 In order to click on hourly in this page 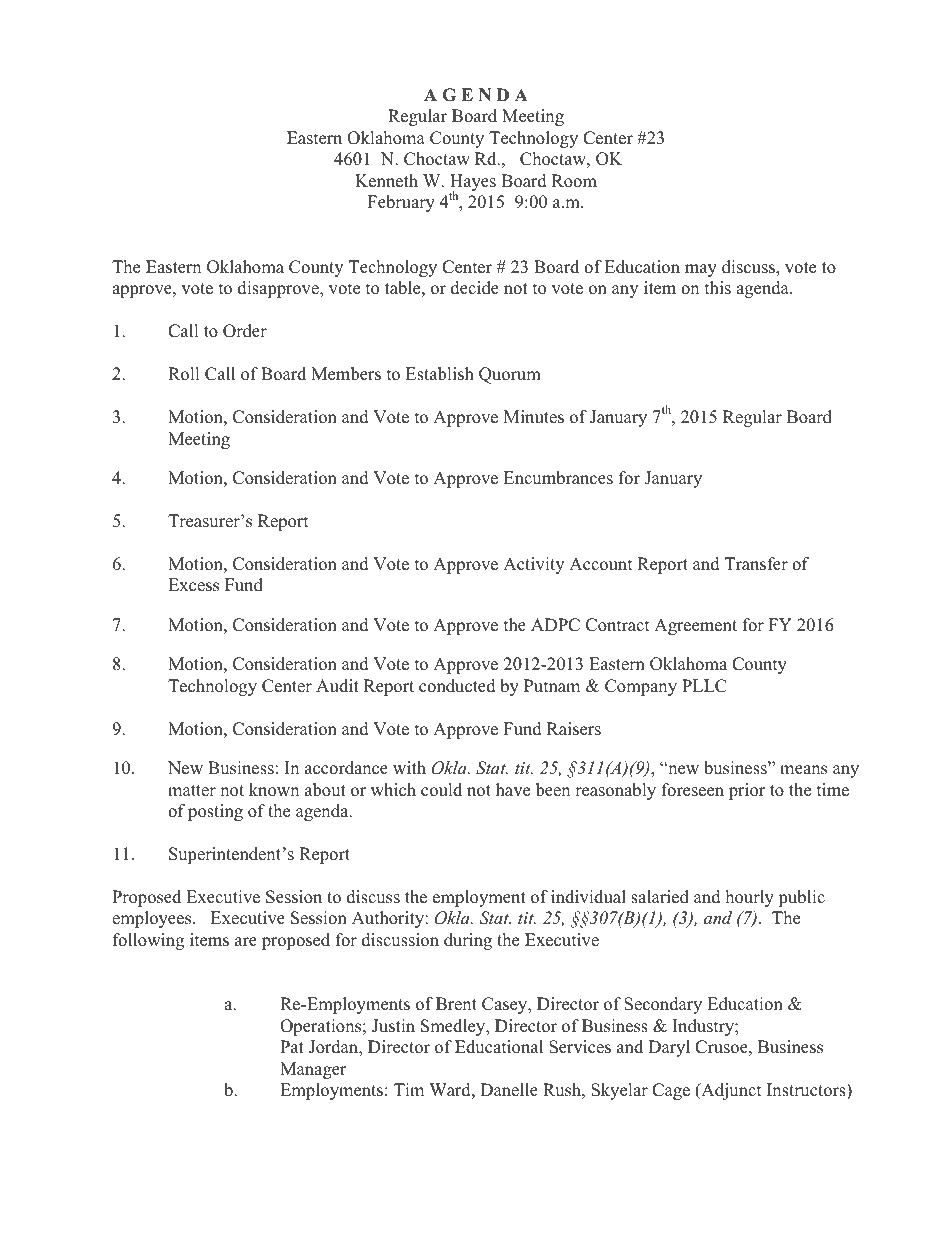, I will do `click(750, 898)`.
